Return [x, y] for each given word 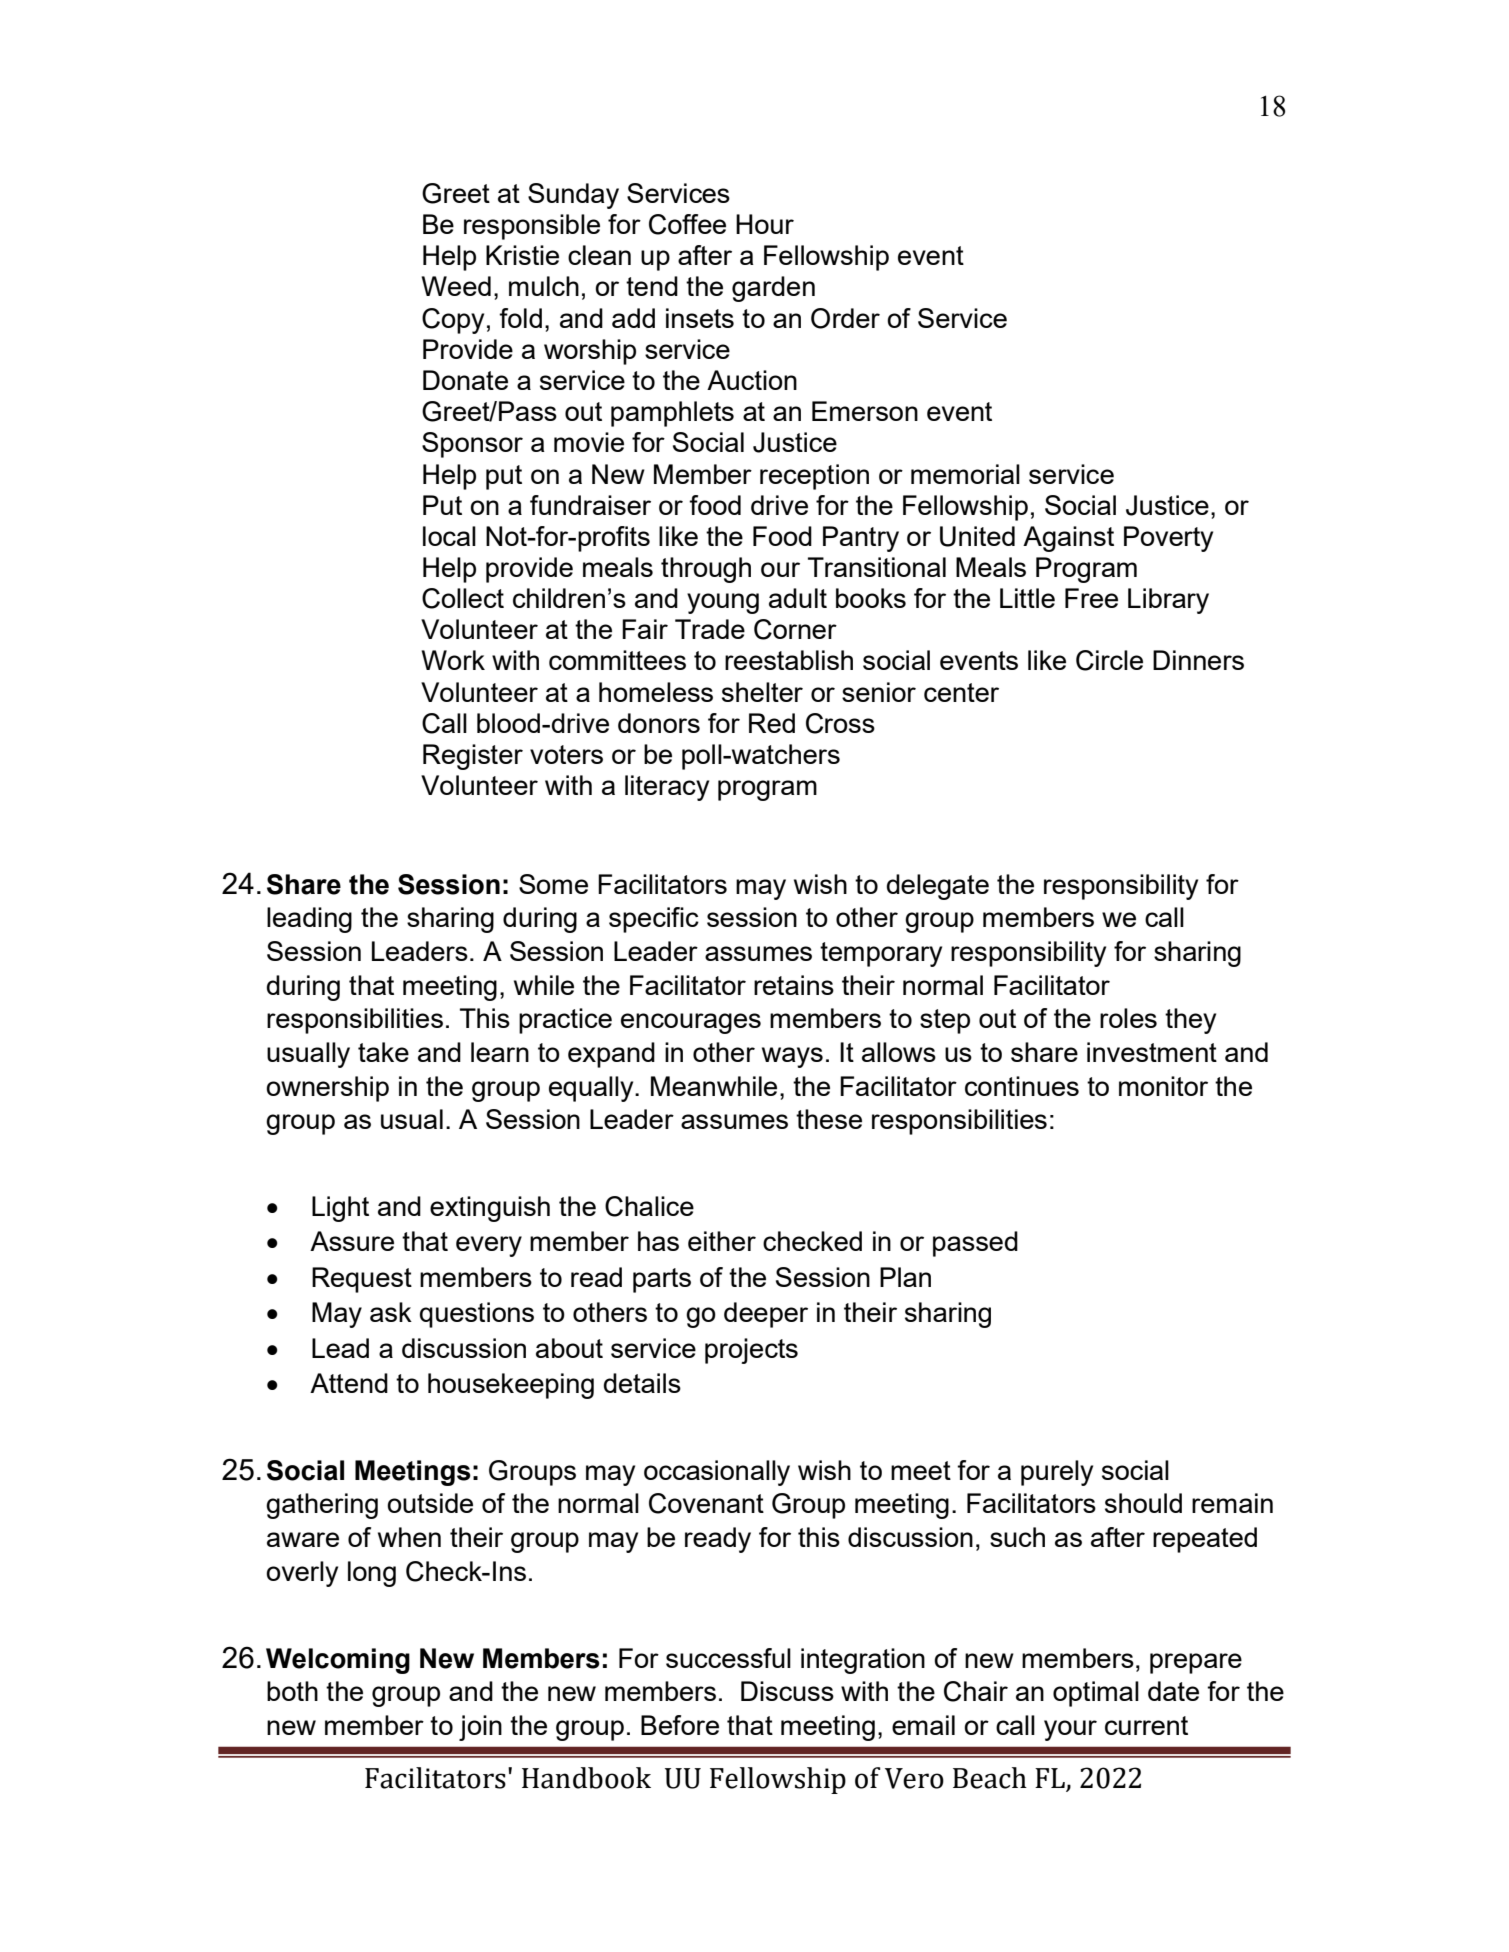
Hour [765, 224]
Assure [352, 1241]
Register [473, 757]
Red [772, 723]
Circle [1109, 660]
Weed [456, 286]
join [480, 1728]
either [722, 1241]
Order [845, 318]
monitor [1163, 1086]
